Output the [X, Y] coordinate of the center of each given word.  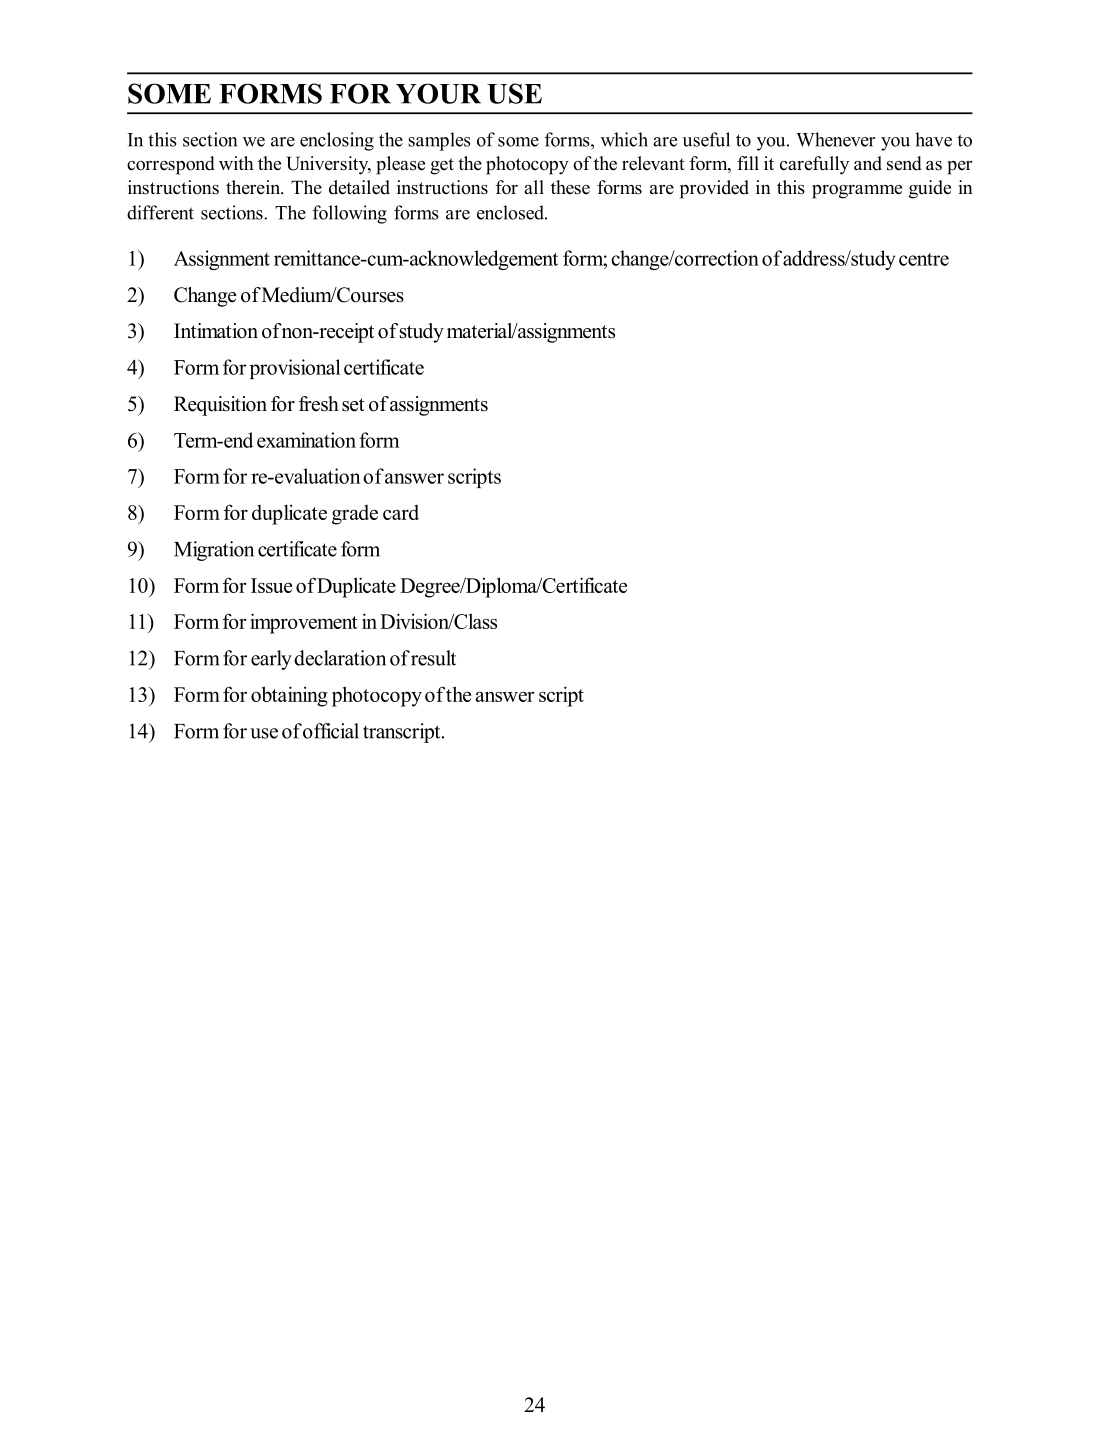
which [624, 139]
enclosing [337, 141]
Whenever [835, 139]
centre [924, 259]
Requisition [220, 406]
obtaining [289, 696]
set [353, 405]
